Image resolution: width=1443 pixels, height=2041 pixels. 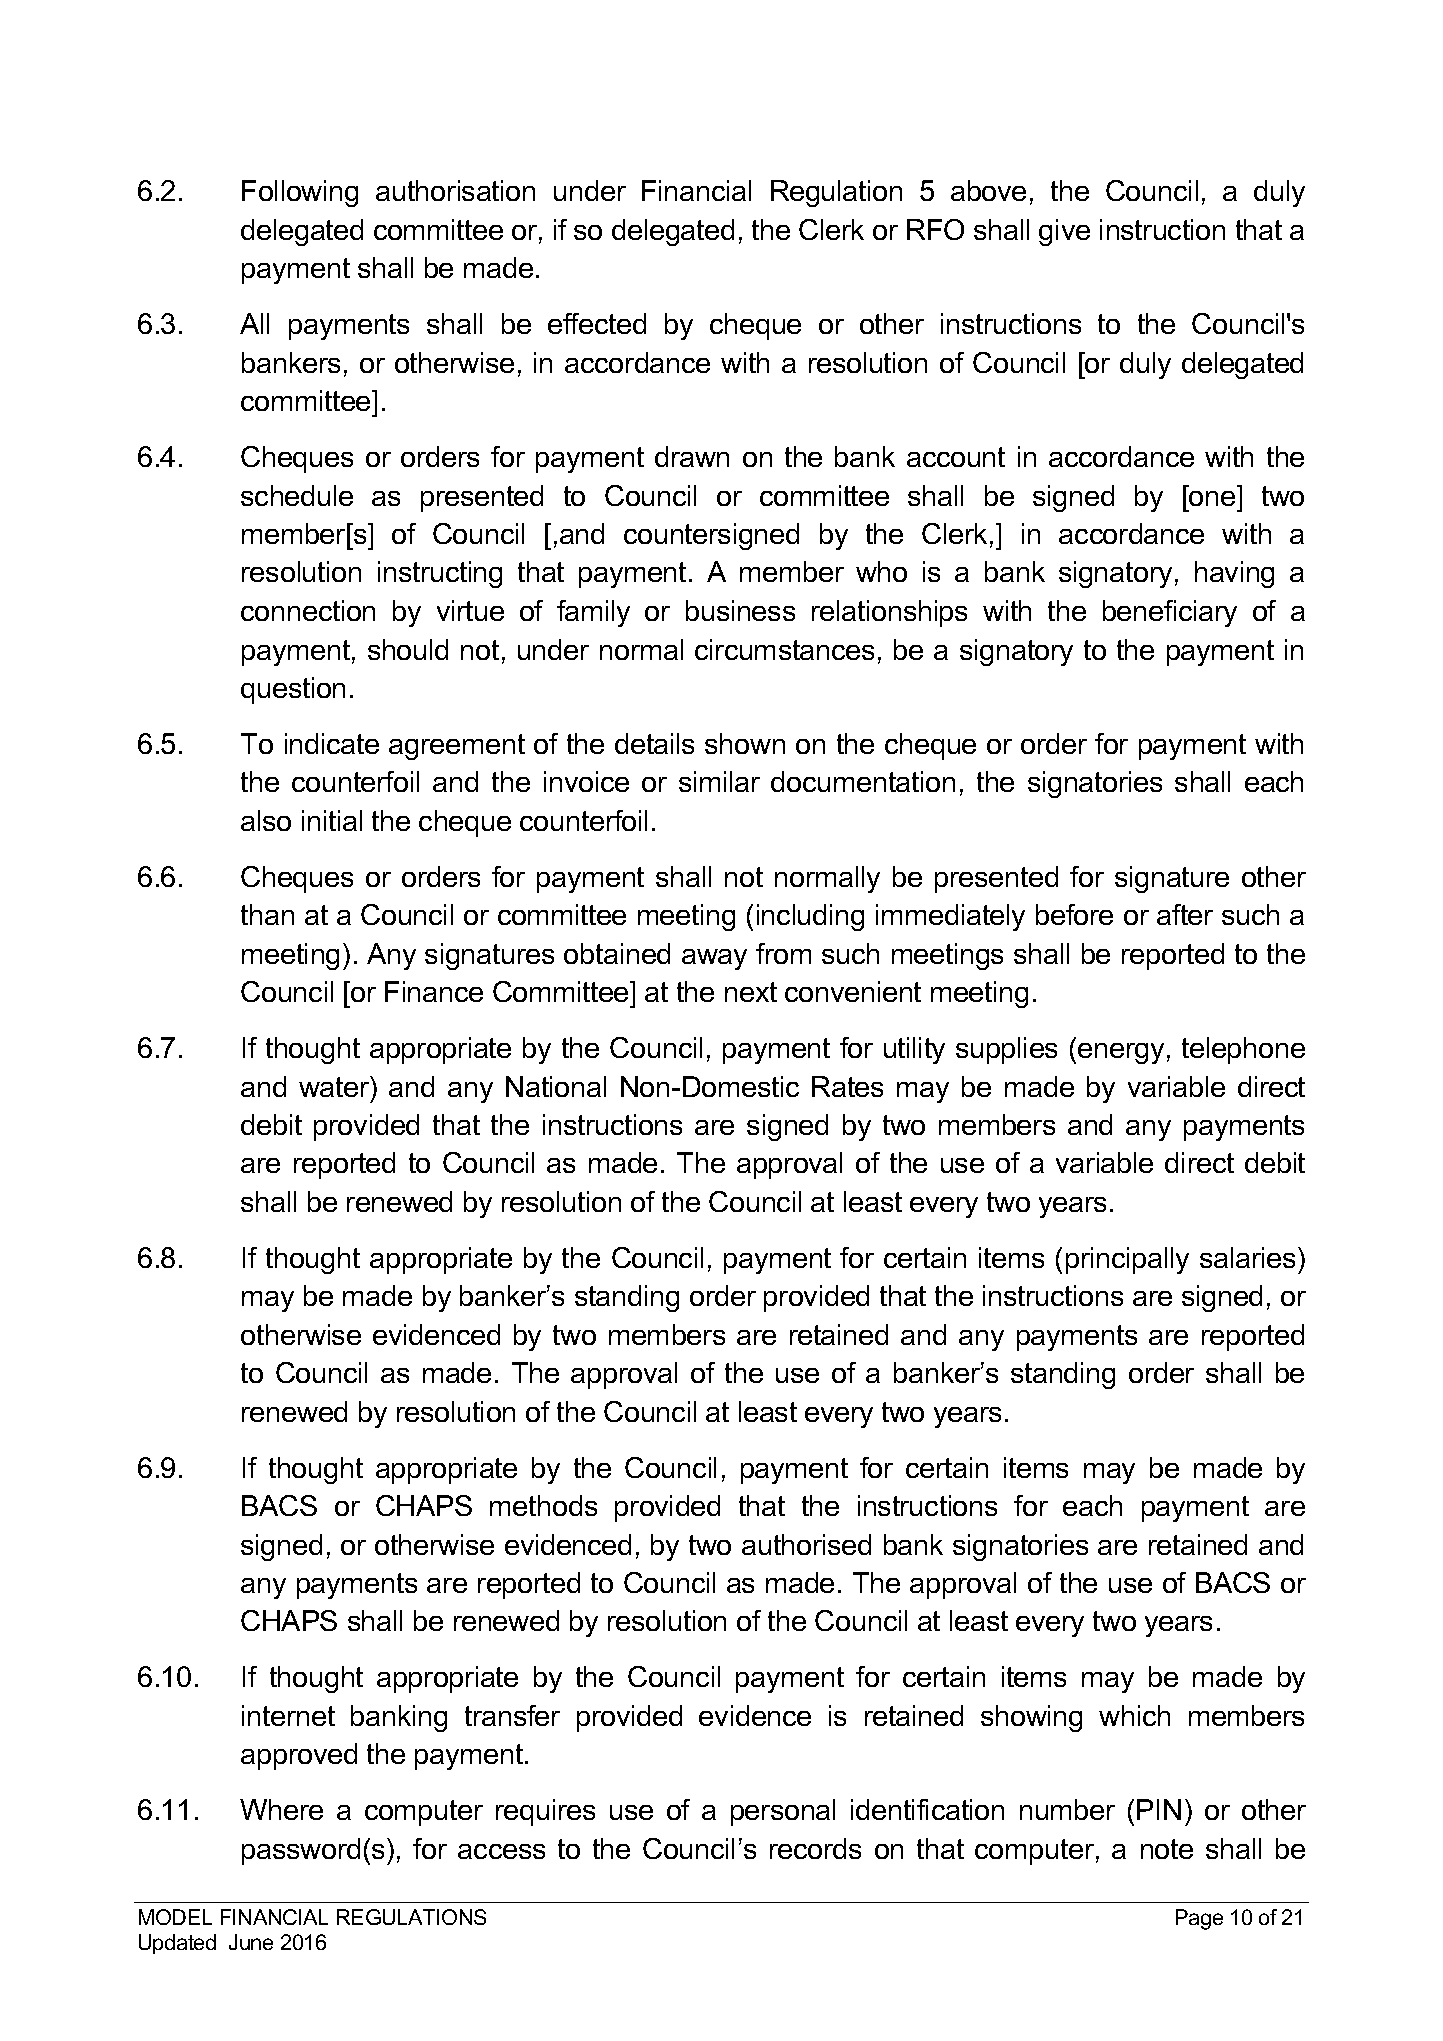 What do you see at coordinates (543, 1505) in the screenshot?
I see `methods` at bounding box center [543, 1505].
